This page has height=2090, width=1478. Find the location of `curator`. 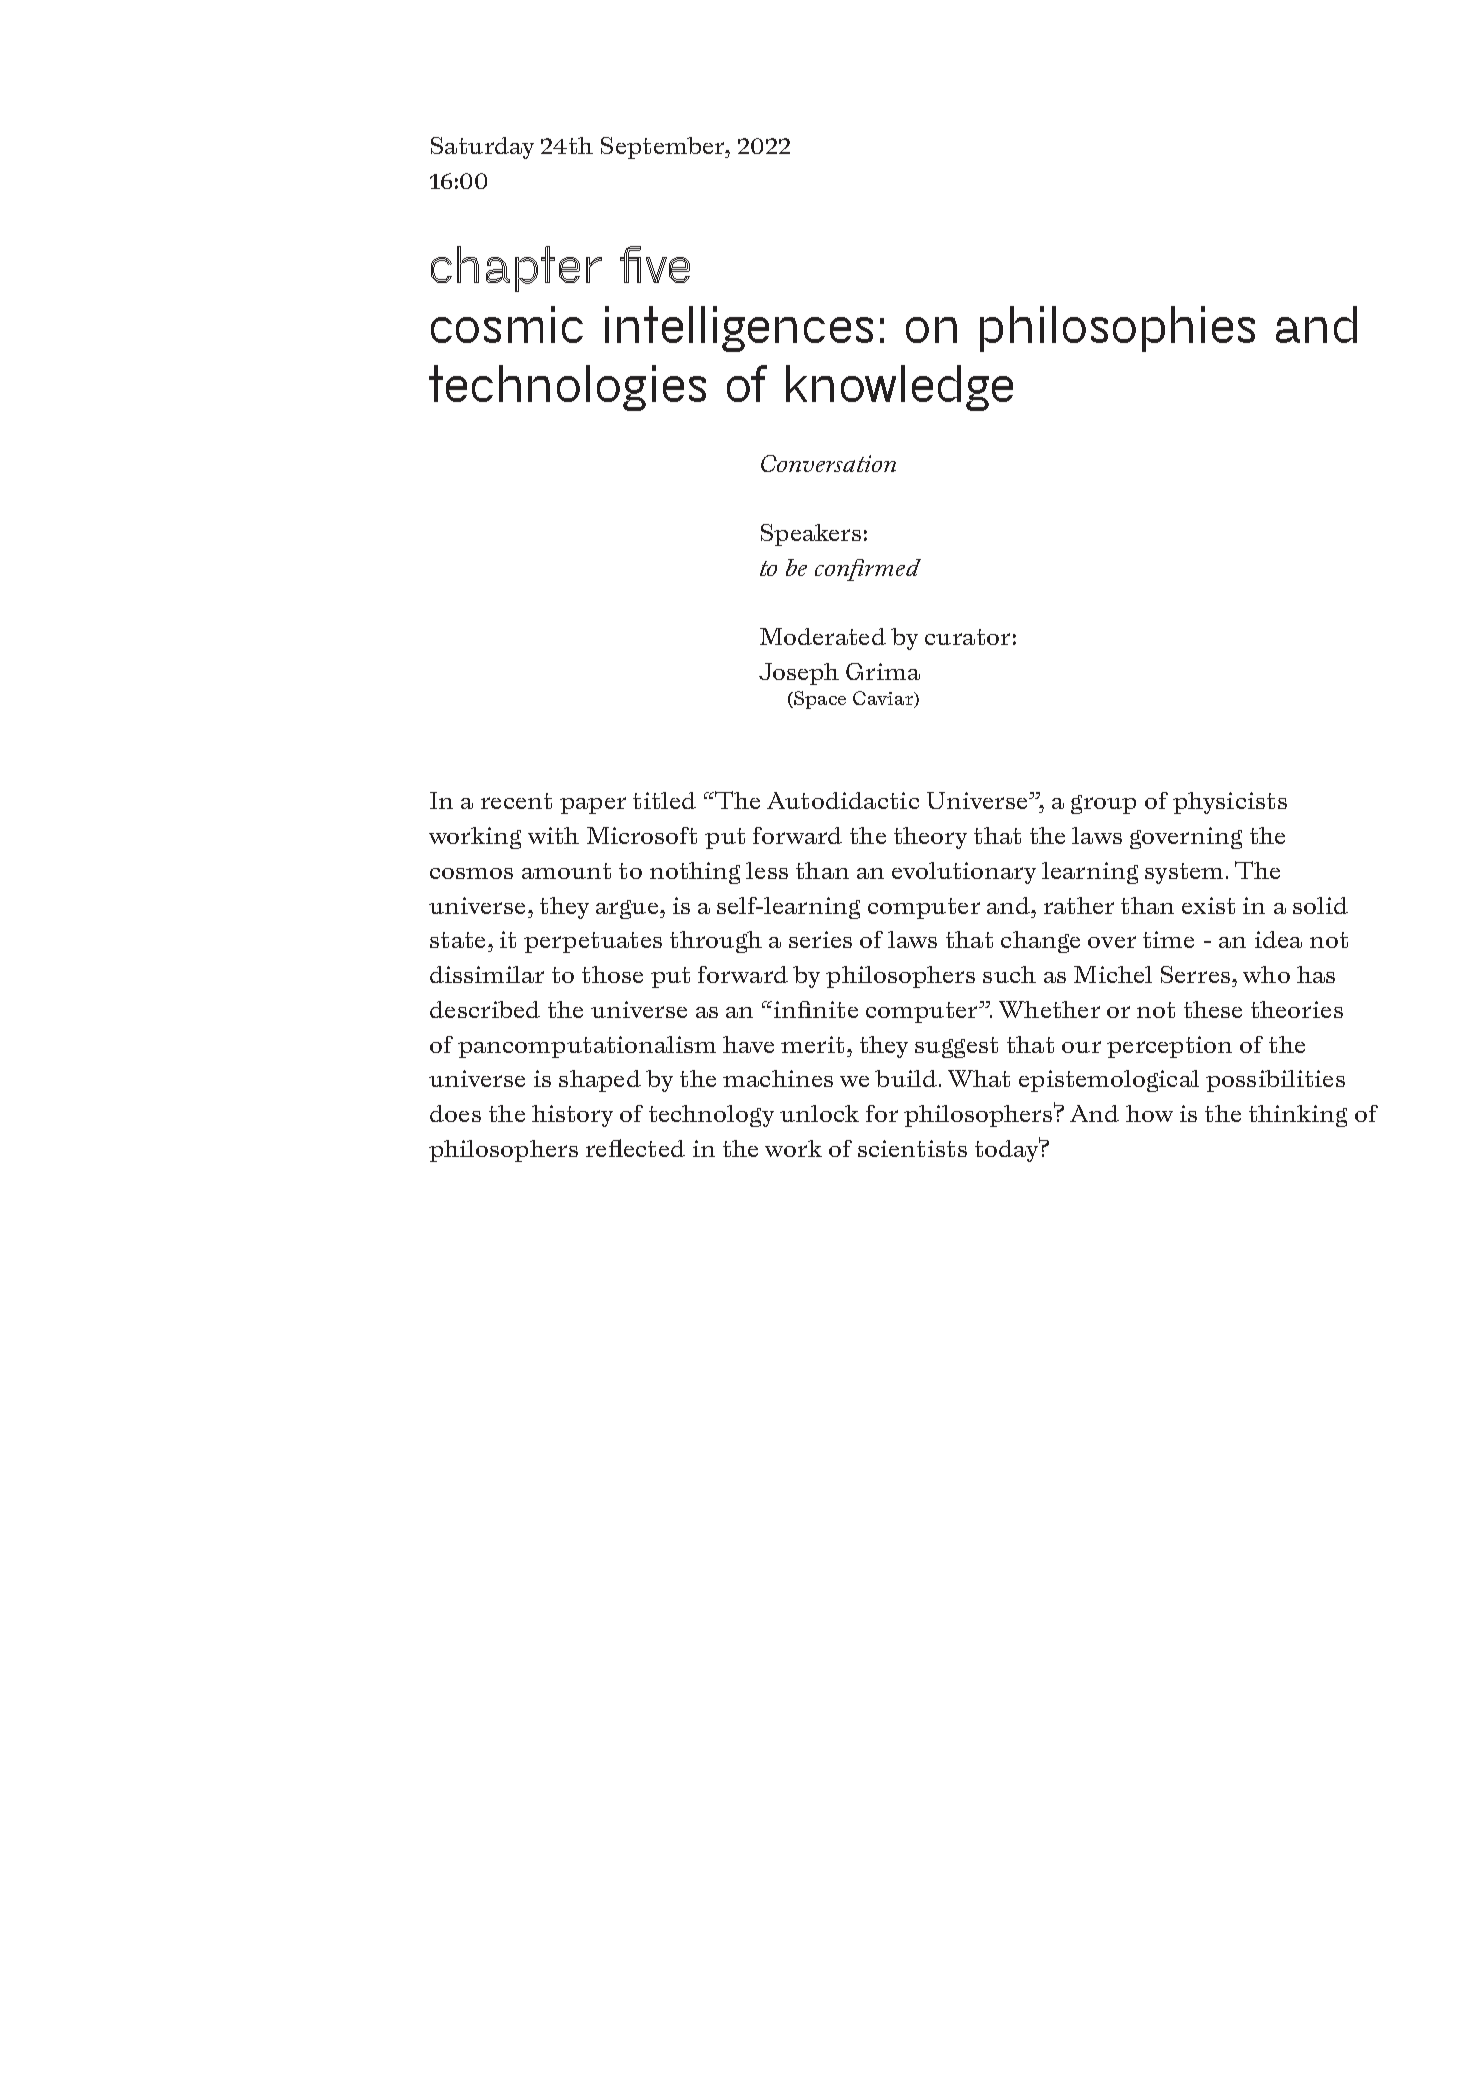

curator is located at coordinates (967, 637).
